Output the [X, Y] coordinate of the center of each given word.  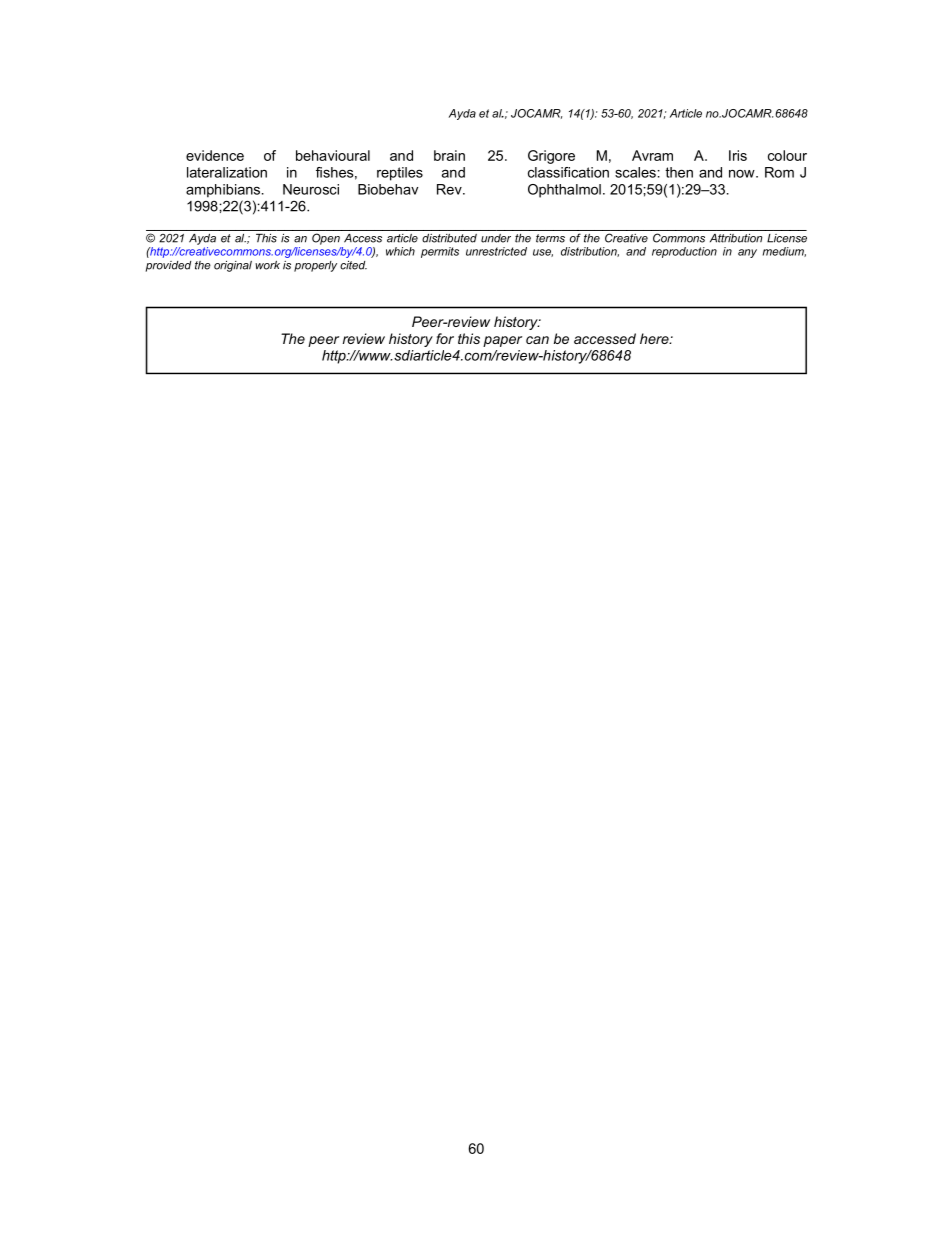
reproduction [684, 252]
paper [502, 341]
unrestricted [496, 251]
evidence [215, 155]
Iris [738, 155]
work [267, 265]
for [445, 338]
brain [449, 155]
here [655, 338]
